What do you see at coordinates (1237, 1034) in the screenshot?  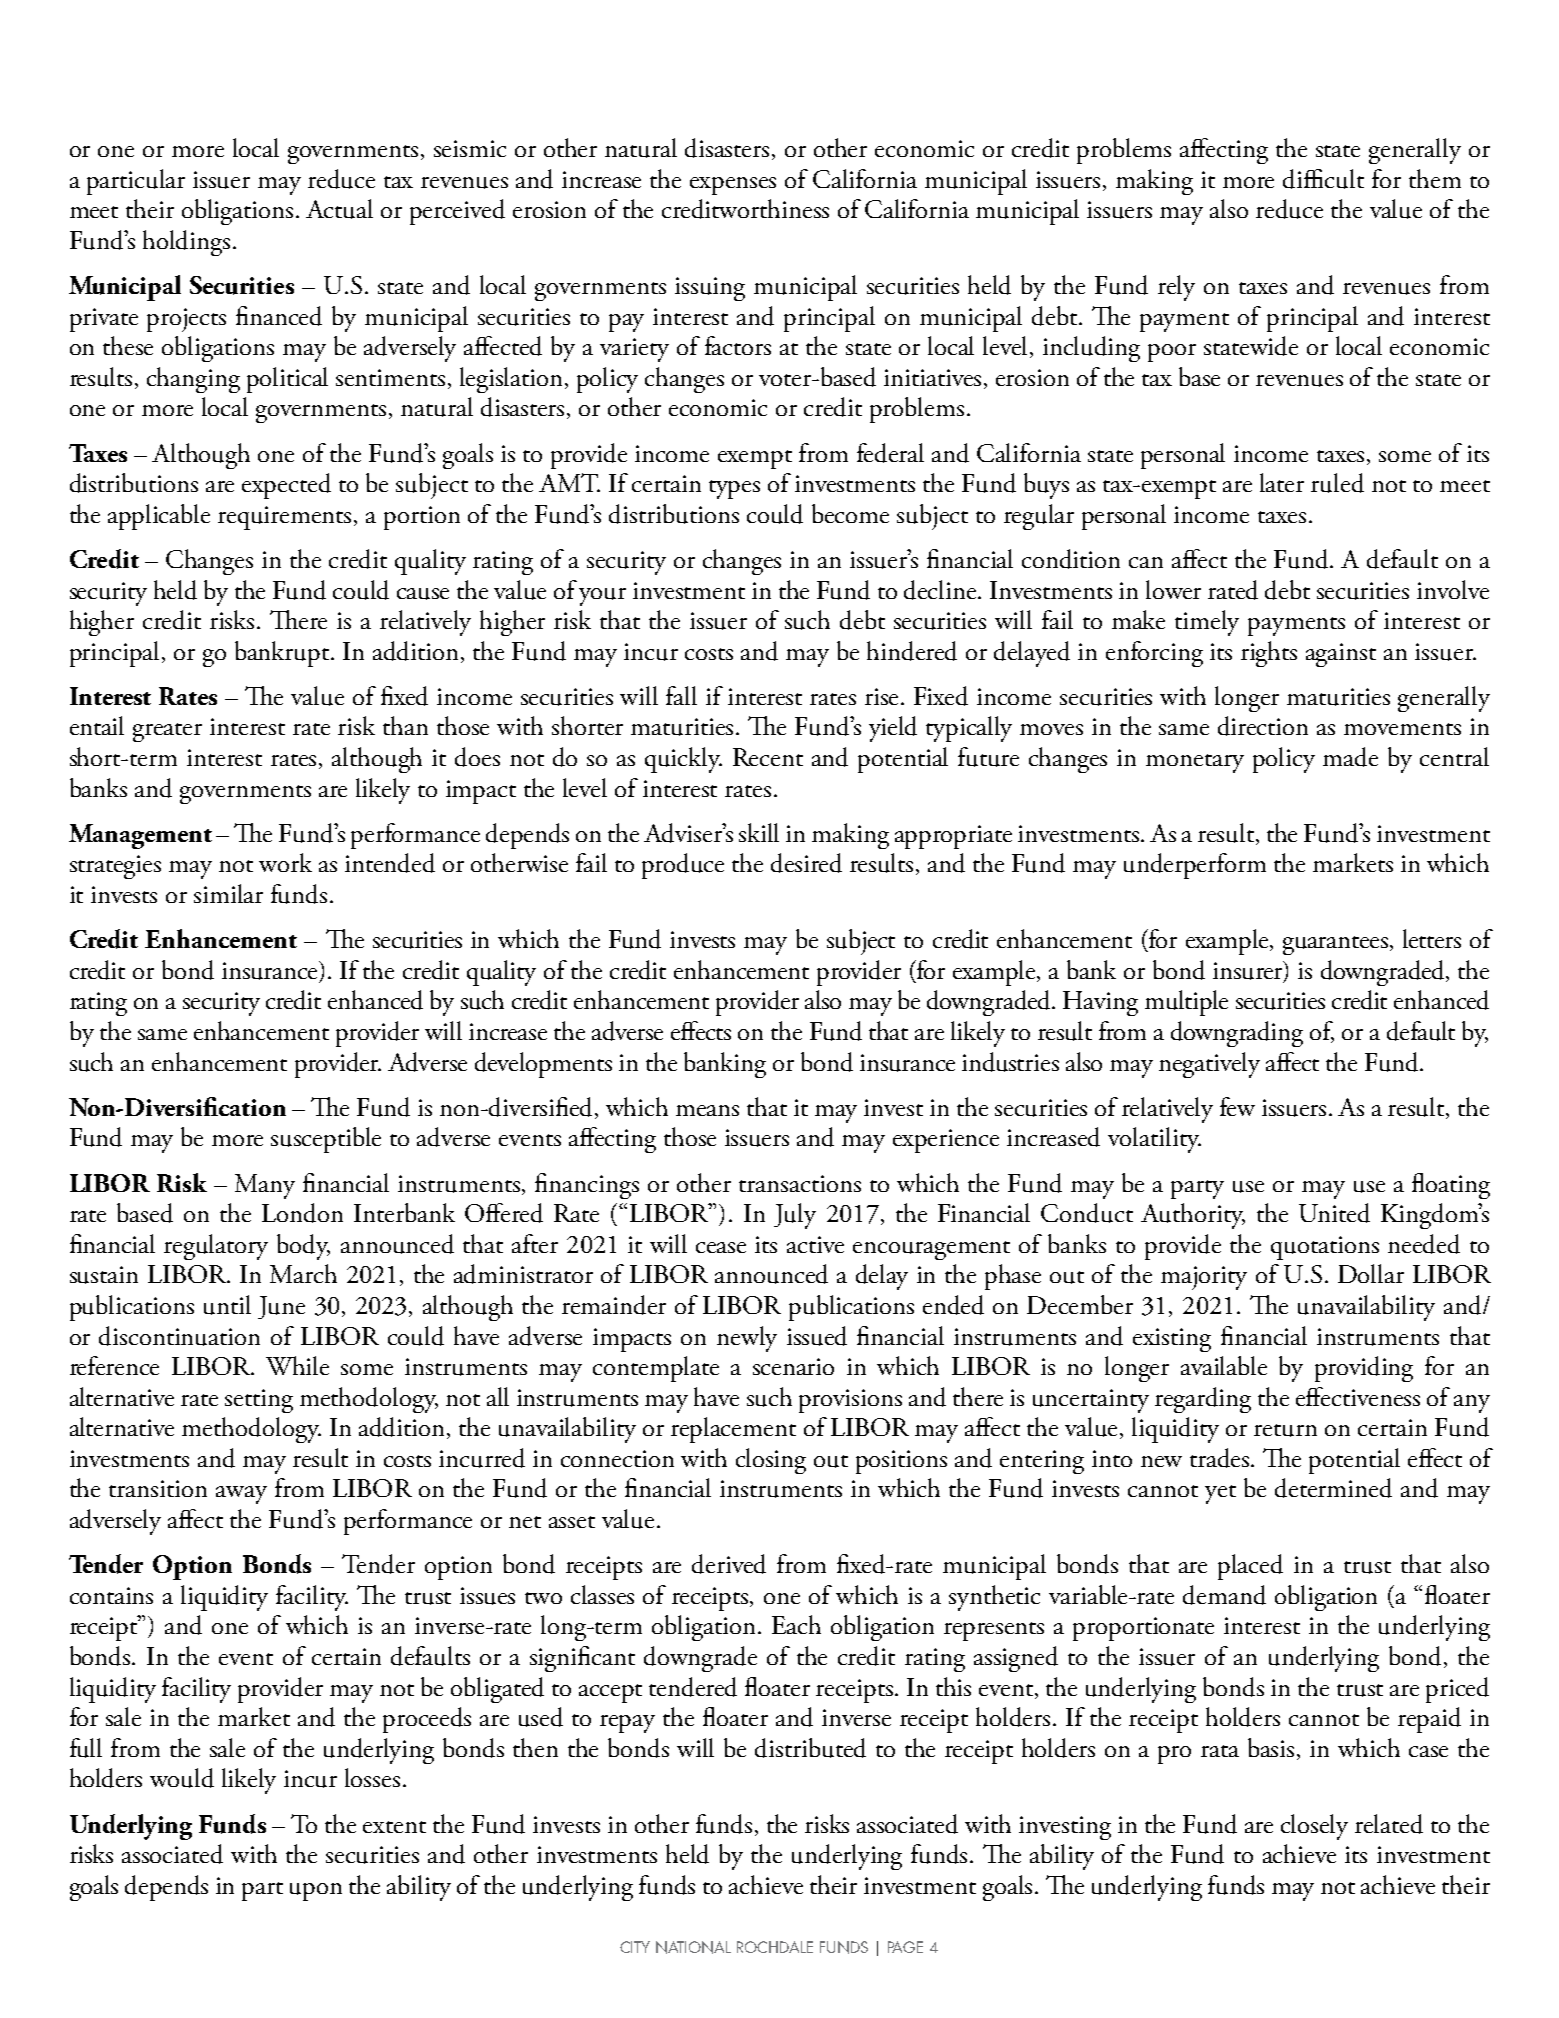 I see `downgrading` at bounding box center [1237, 1034].
